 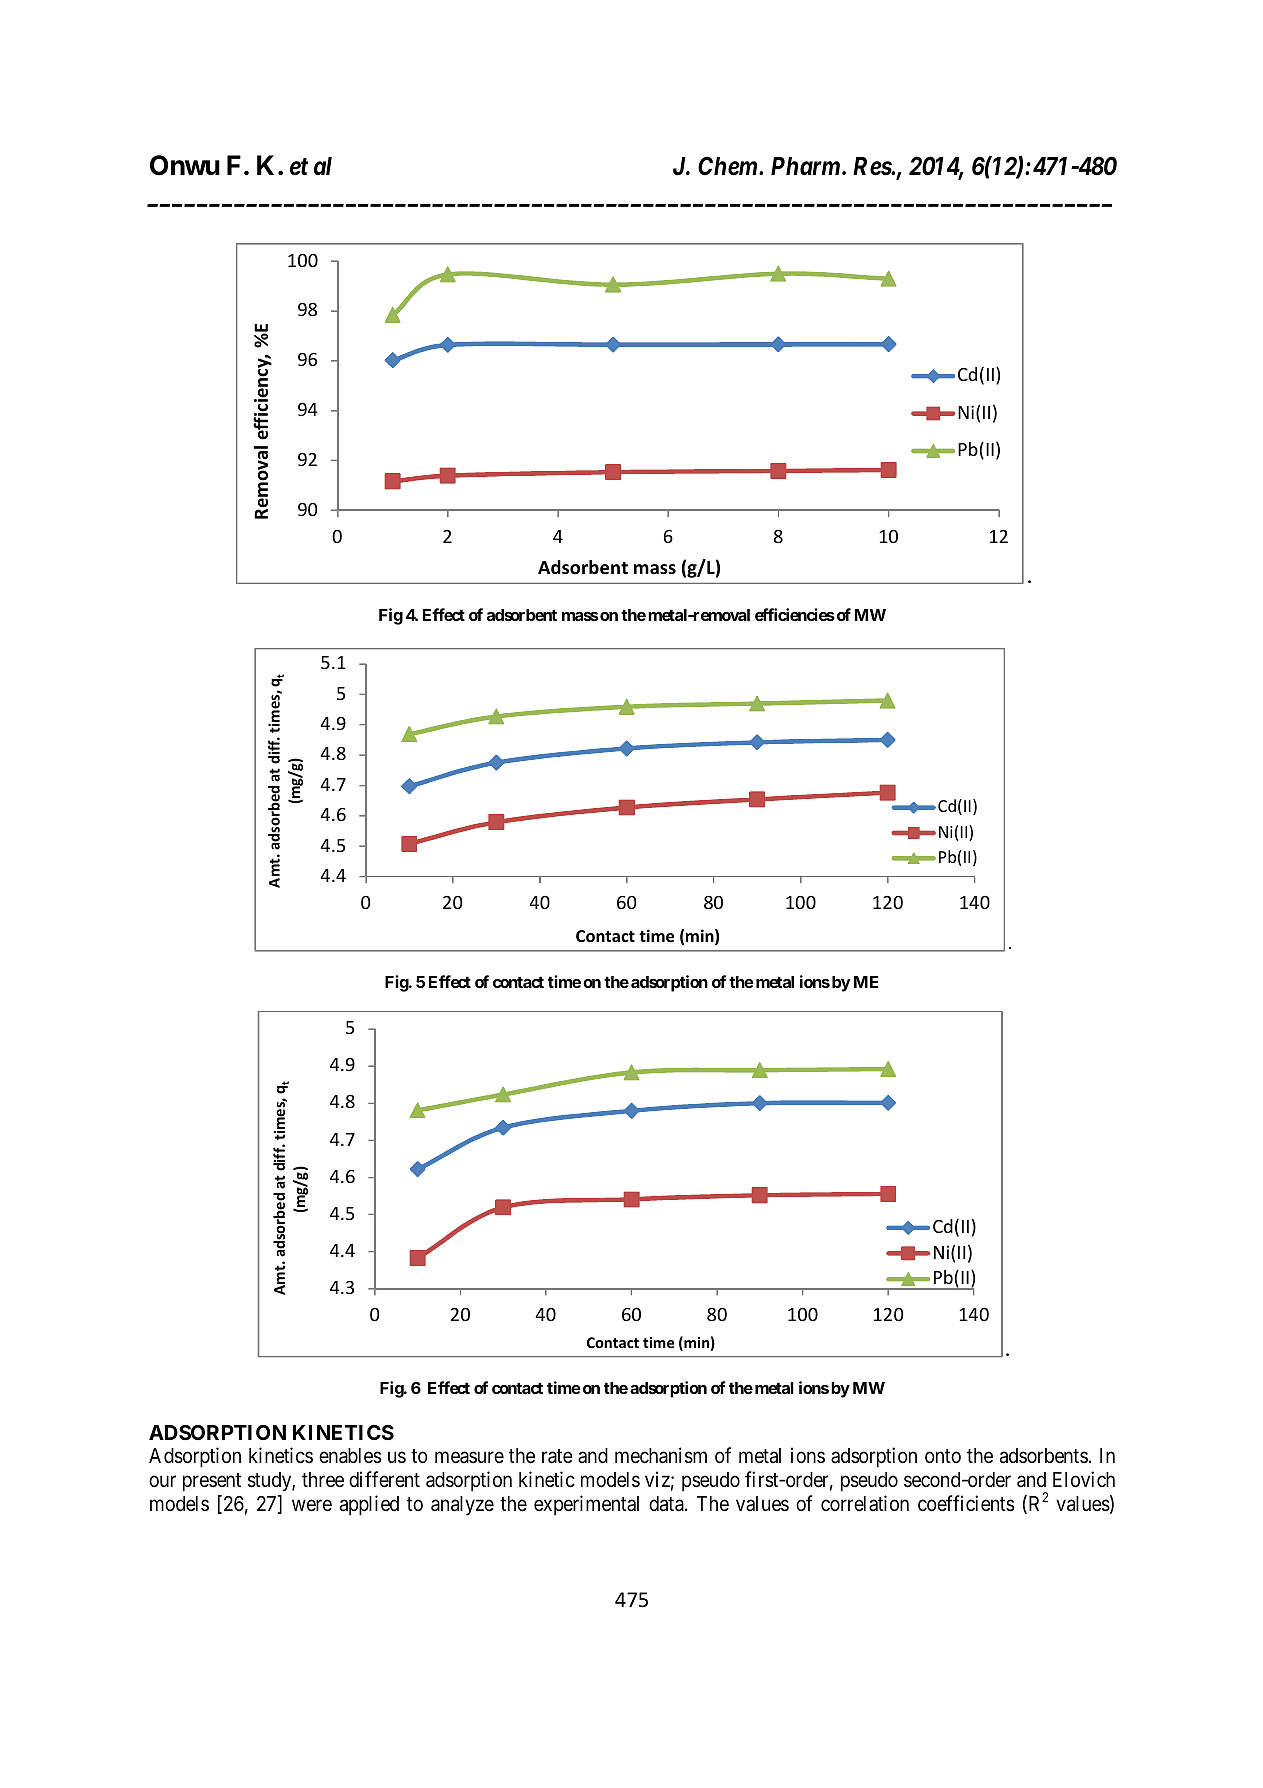 I want to click on onto, so click(x=943, y=1456).
